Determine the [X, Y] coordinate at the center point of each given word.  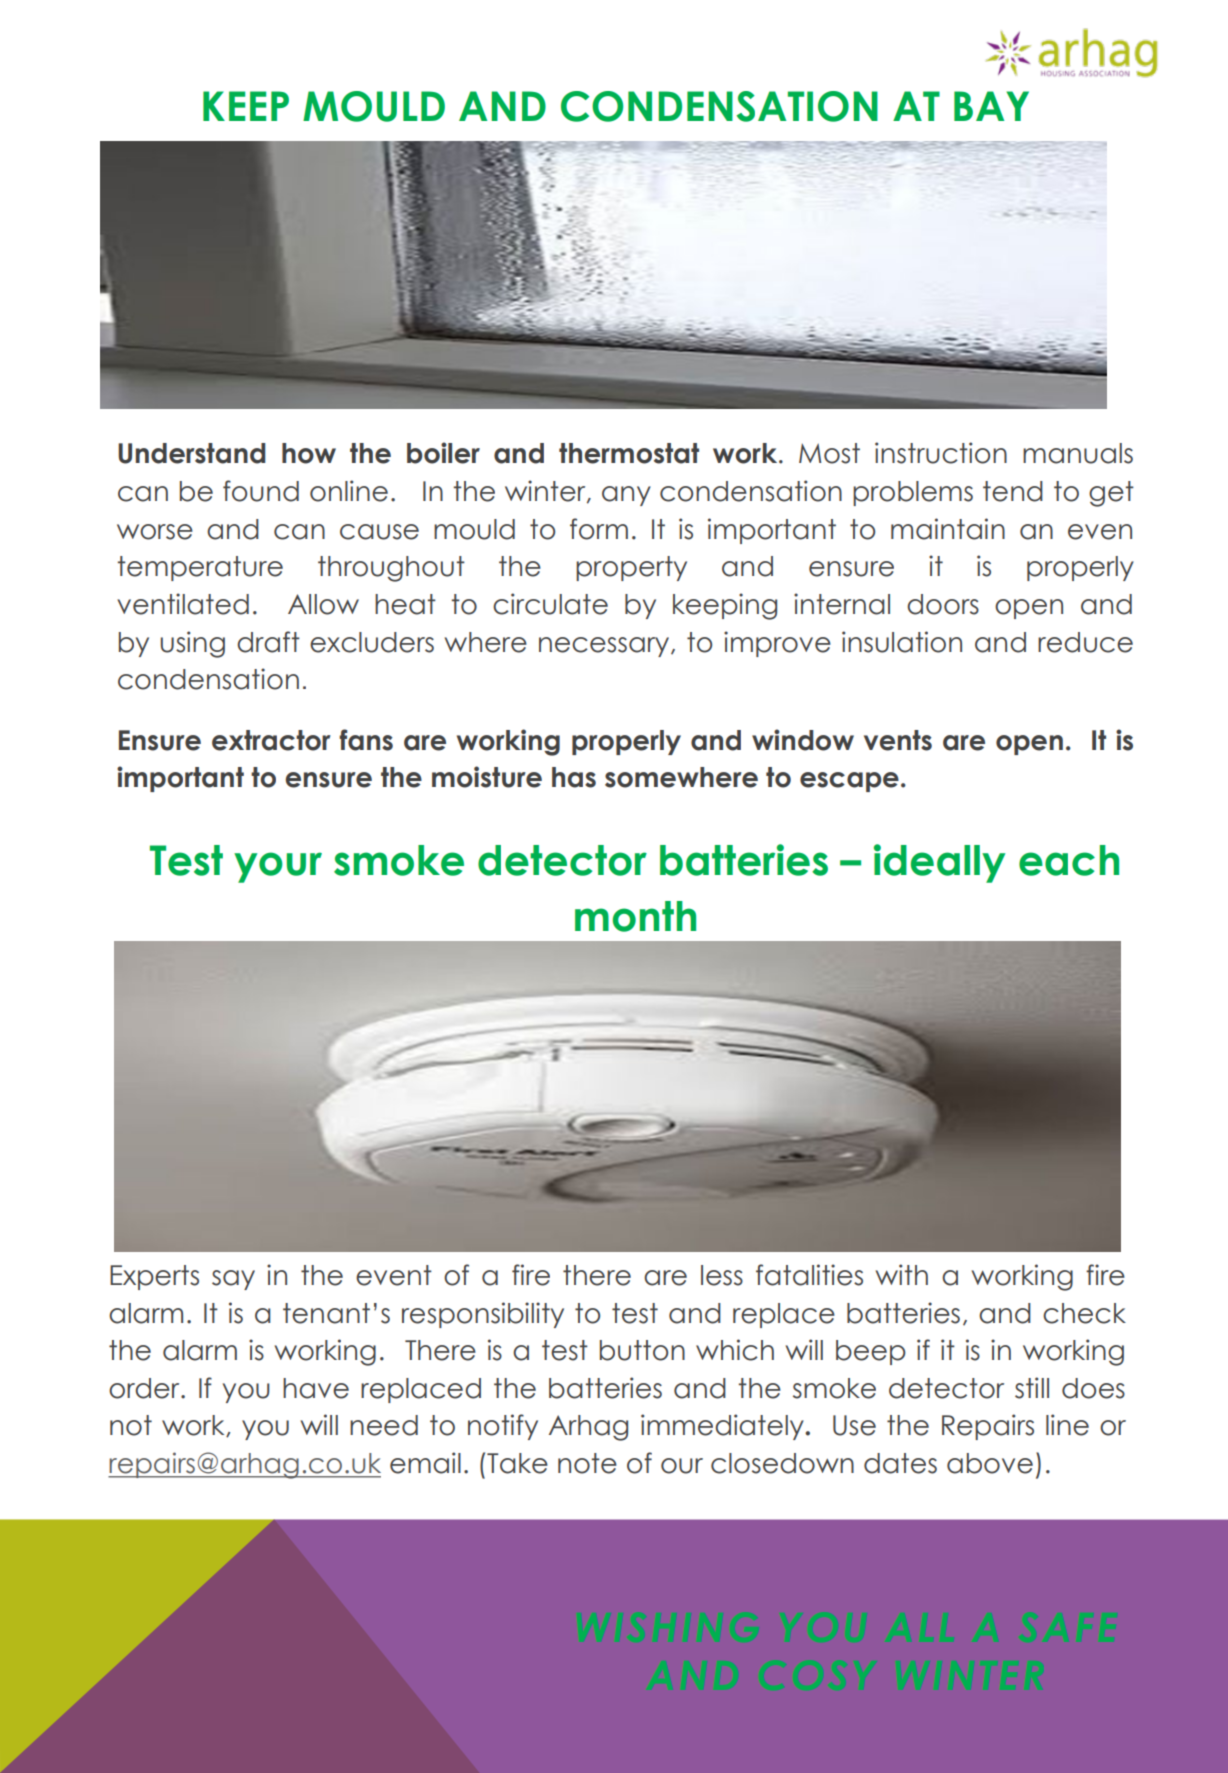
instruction [941, 453]
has [574, 777]
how [309, 453]
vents [898, 740]
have [316, 1388]
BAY [991, 106]
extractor [271, 740]
